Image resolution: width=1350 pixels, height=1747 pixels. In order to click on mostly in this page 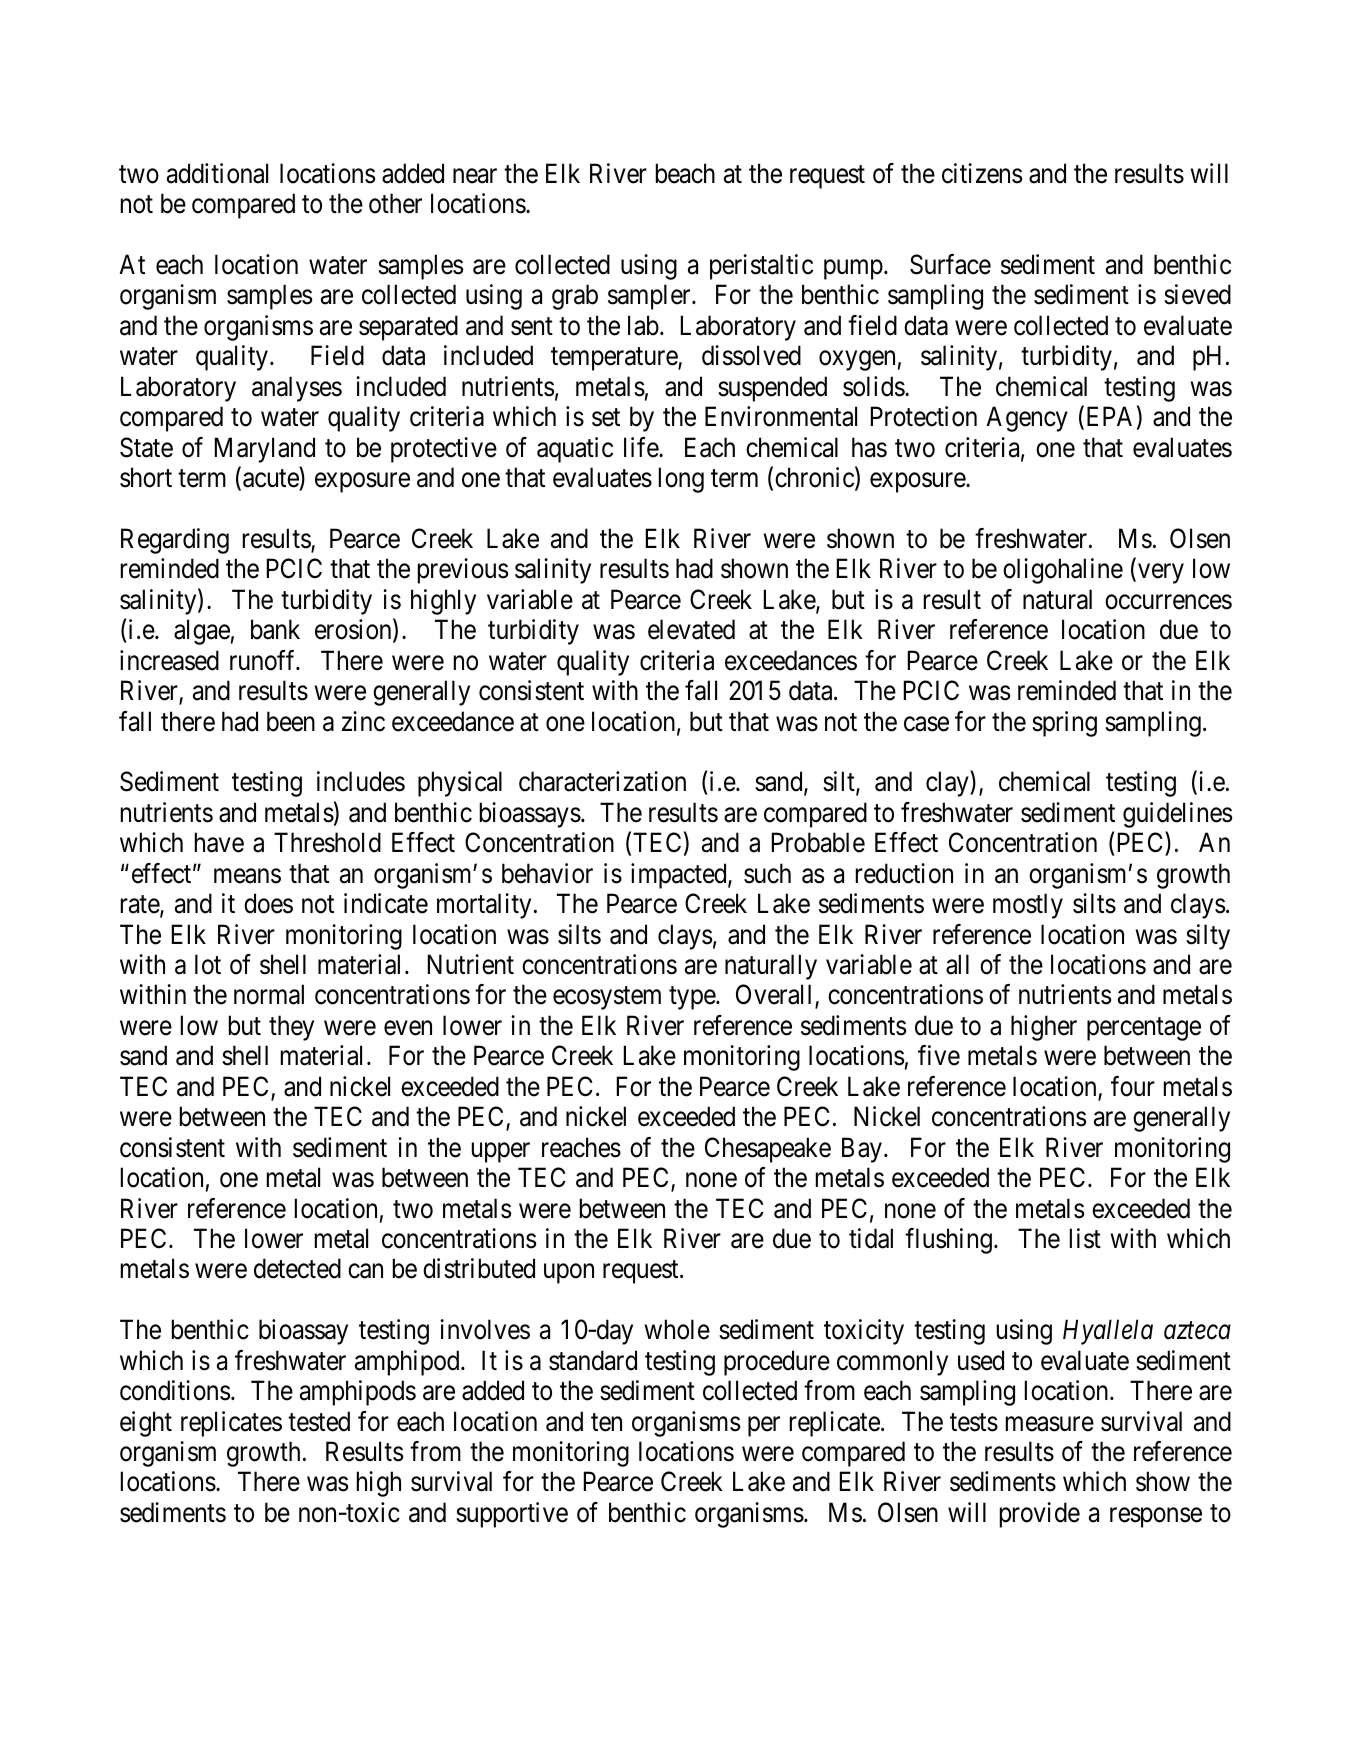, I will do `click(1028, 906)`.
